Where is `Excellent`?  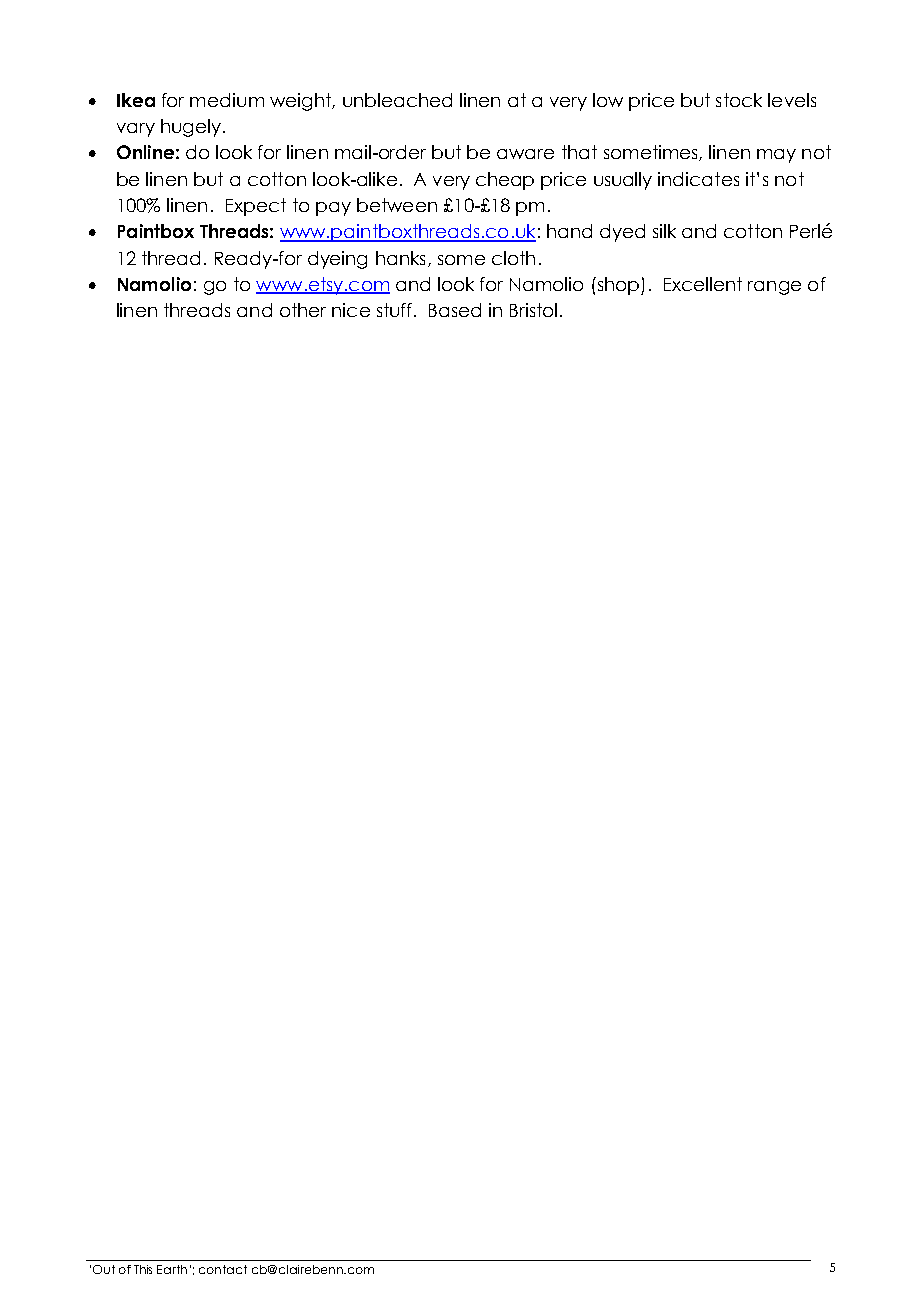 Excellent is located at coordinates (703, 284).
